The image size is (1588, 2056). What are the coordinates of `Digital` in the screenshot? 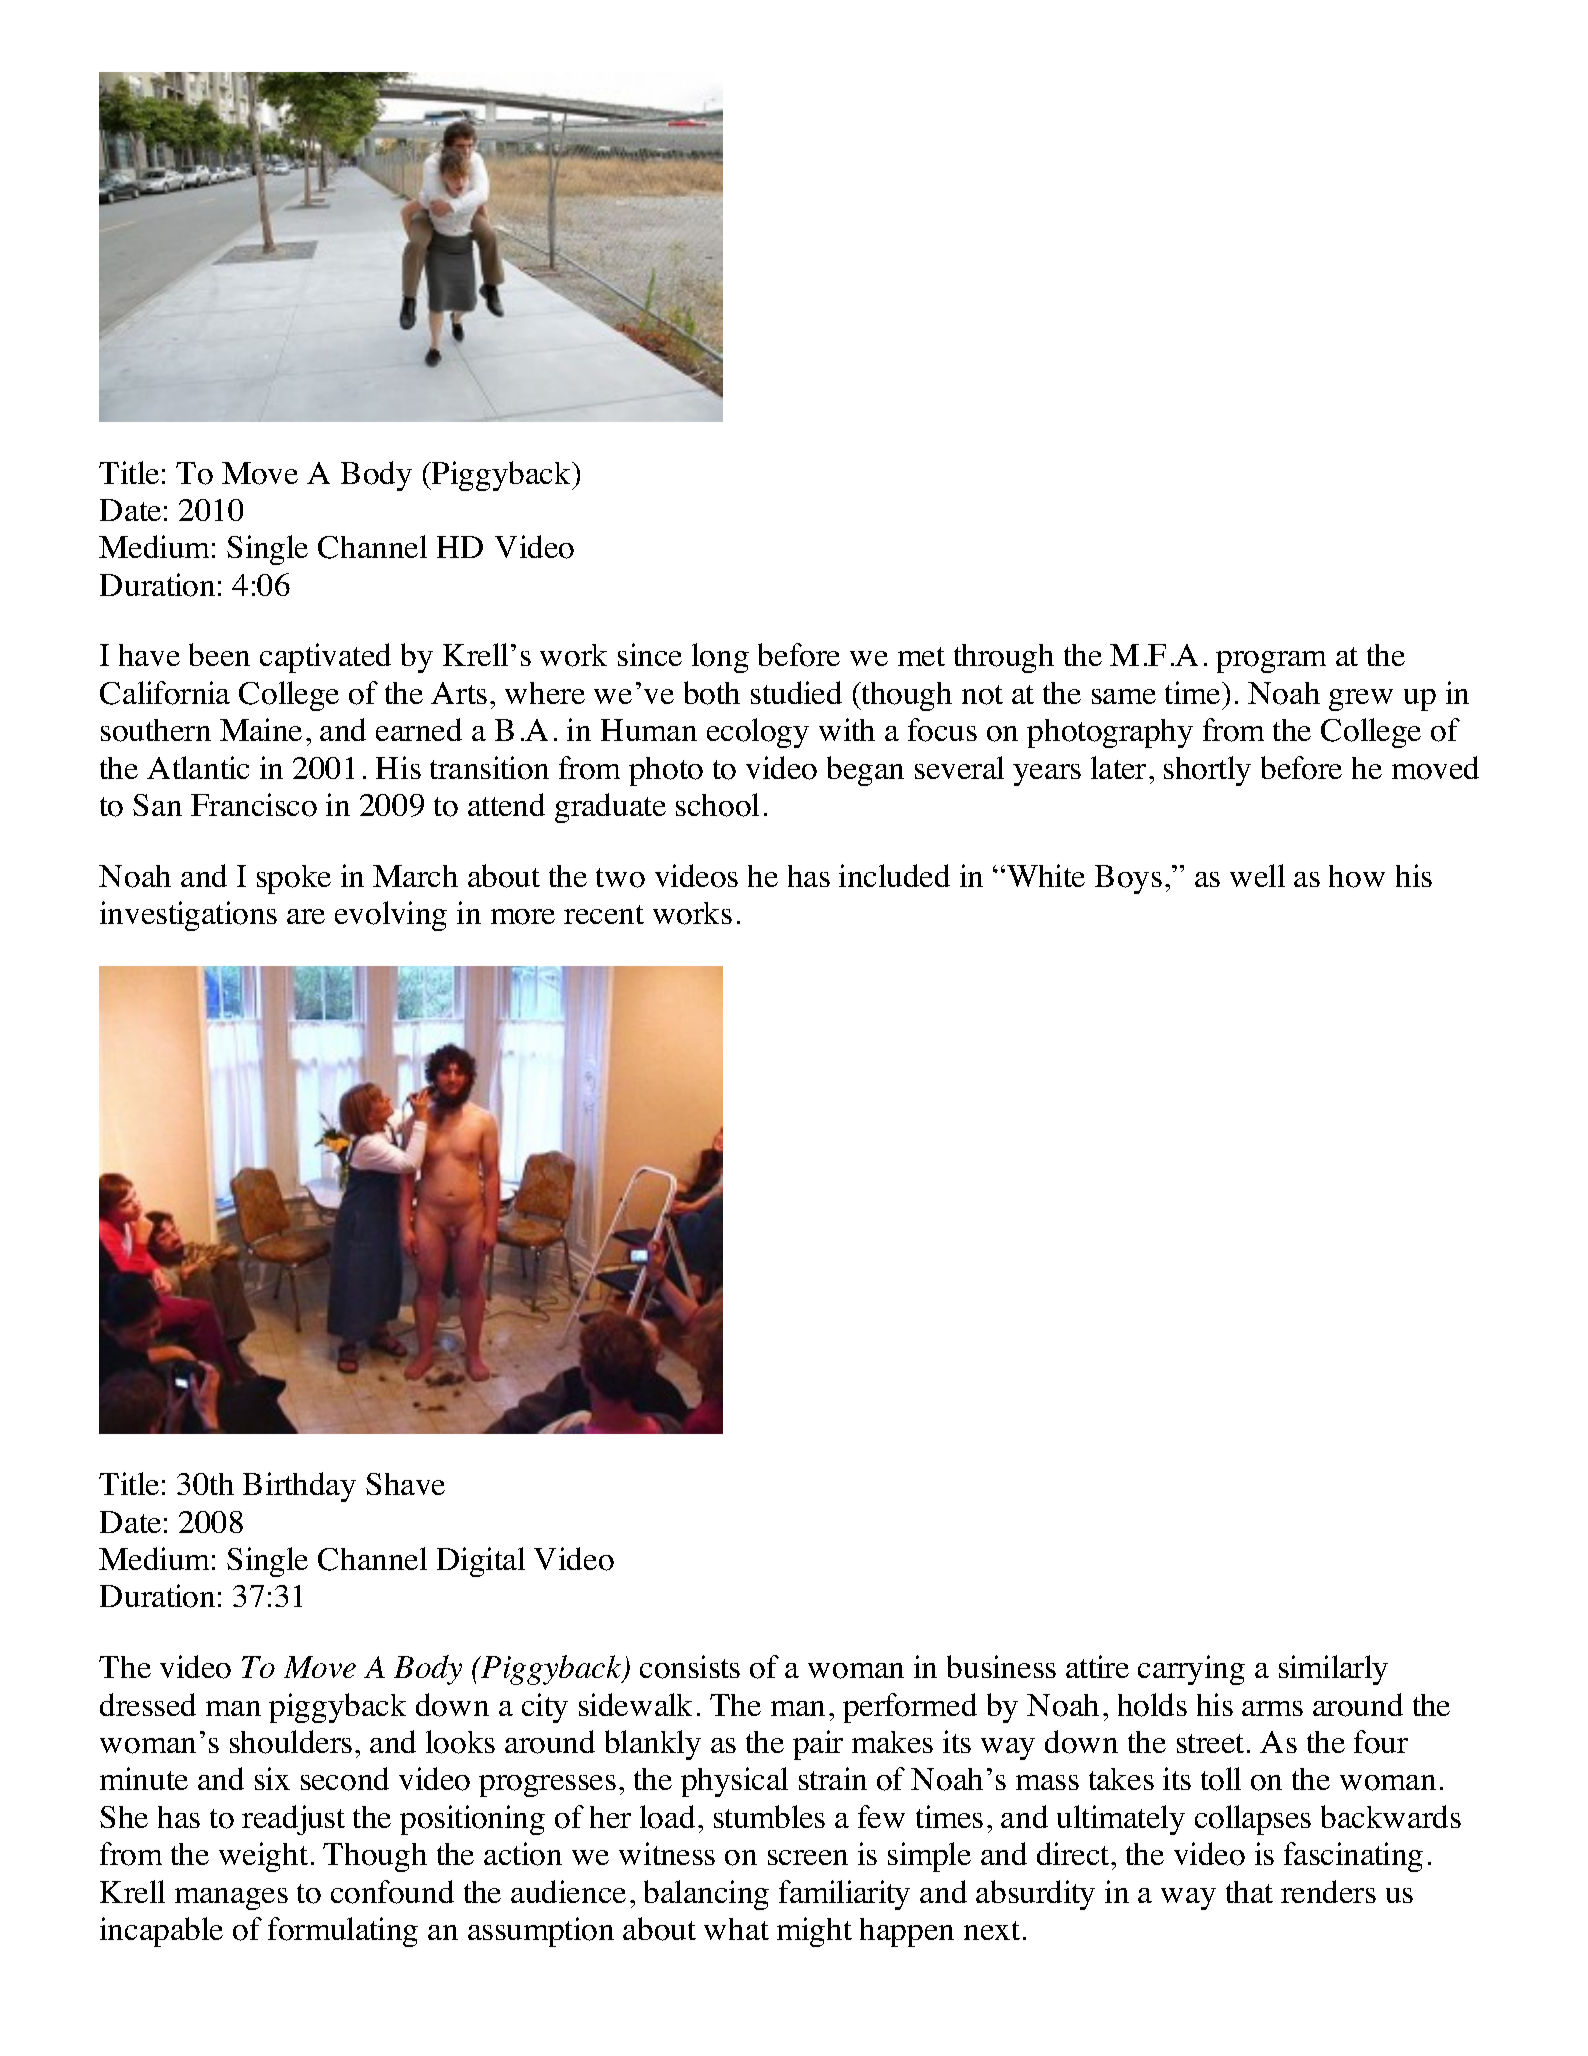 It's located at (481, 1562).
